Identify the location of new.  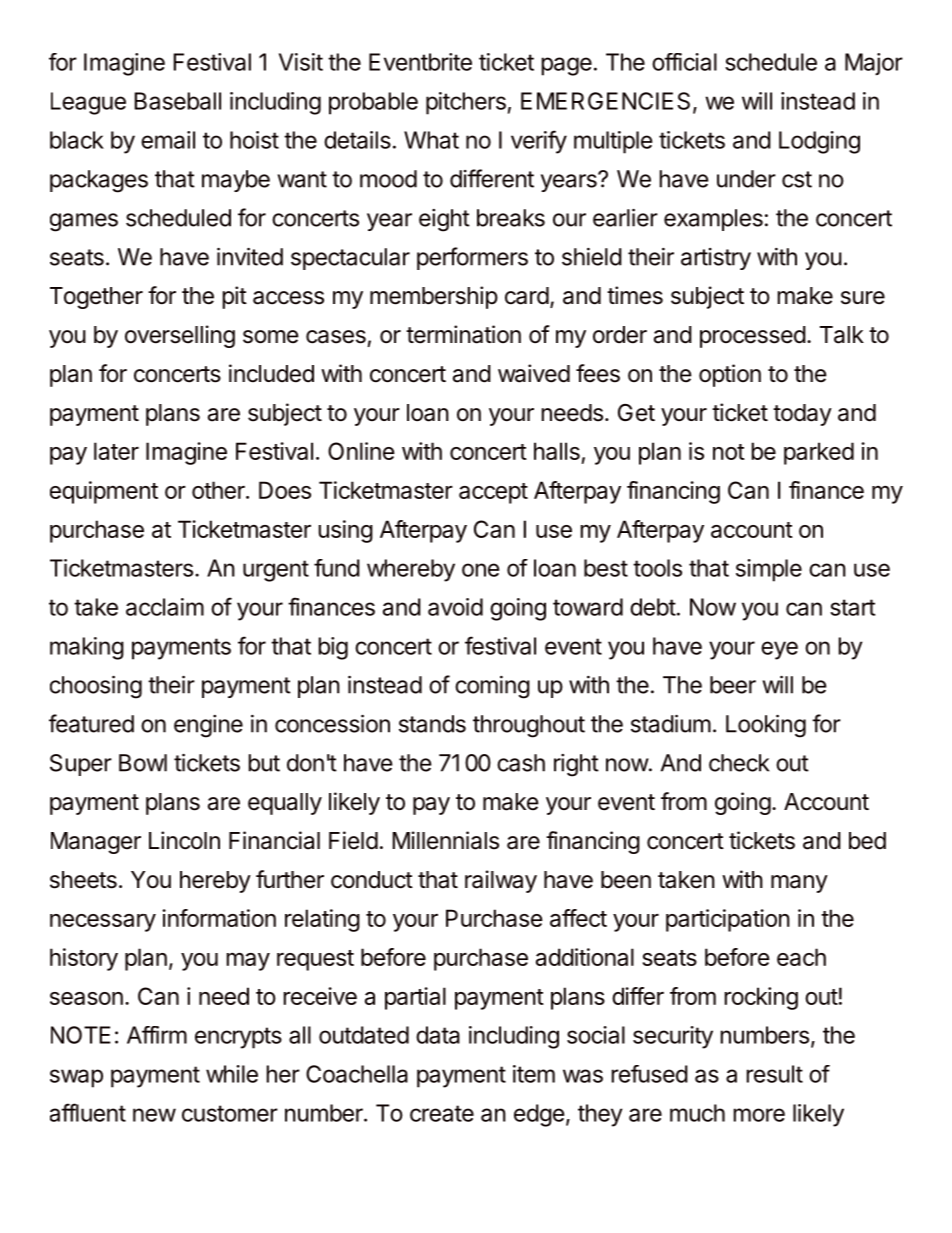
(154, 1115).
